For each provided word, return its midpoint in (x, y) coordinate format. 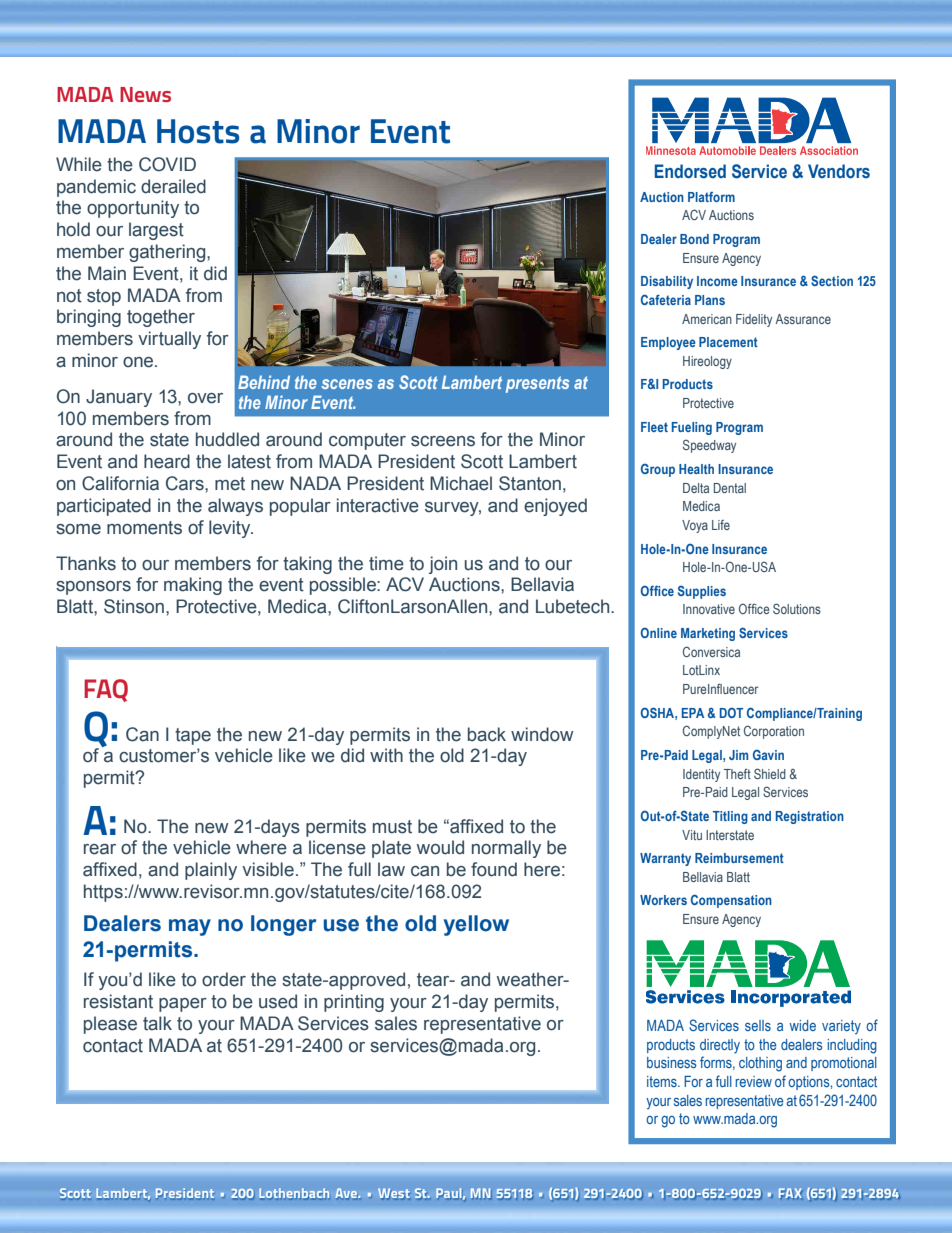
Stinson (134, 606)
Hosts (198, 131)
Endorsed (690, 171)
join (443, 565)
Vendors (839, 171)
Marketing (708, 634)
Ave (347, 1193)
